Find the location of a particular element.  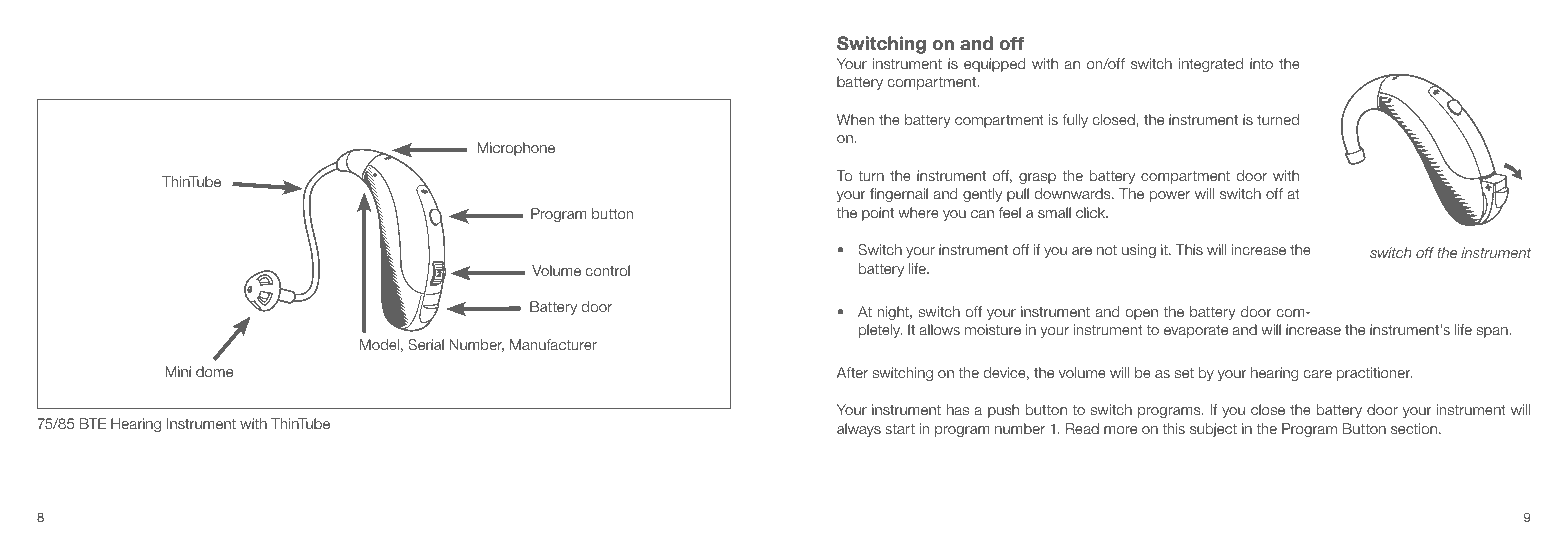

BTE is located at coordinates (93, 423).
